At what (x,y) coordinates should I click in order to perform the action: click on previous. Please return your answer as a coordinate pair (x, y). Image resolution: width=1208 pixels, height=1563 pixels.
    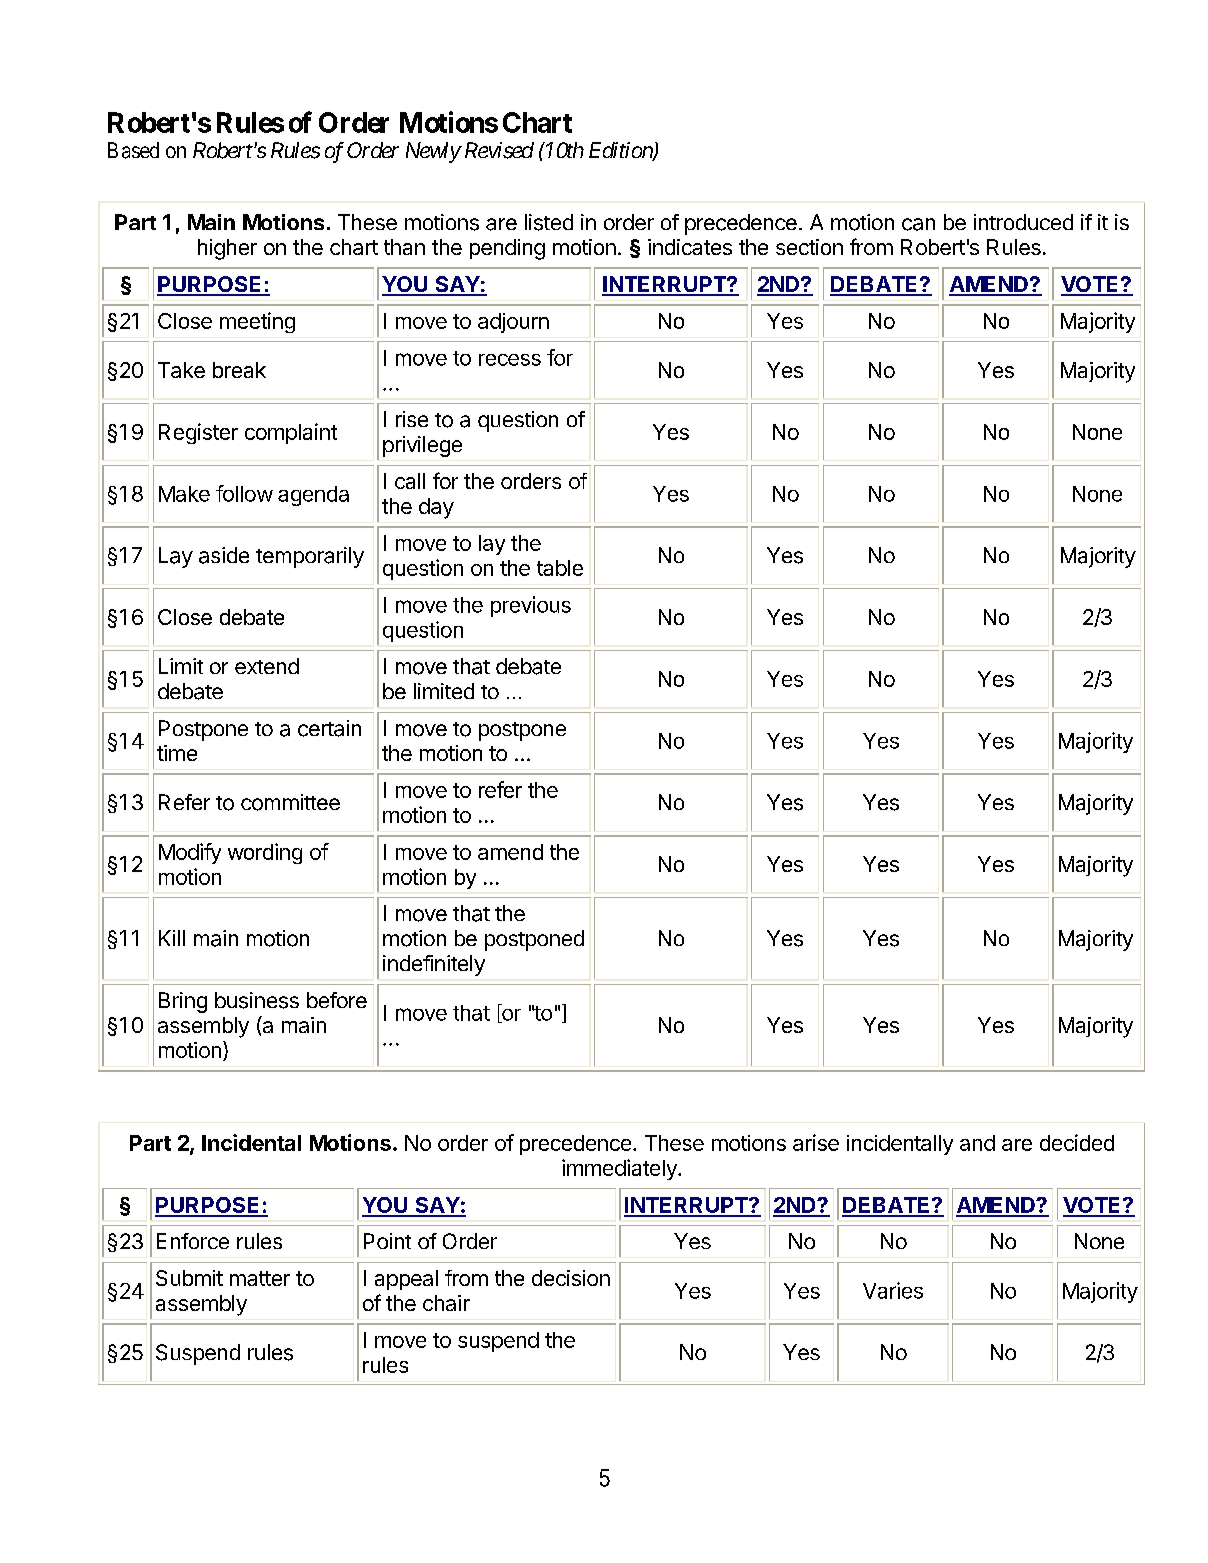
    Looking at the image, I should click on (531, 606).
